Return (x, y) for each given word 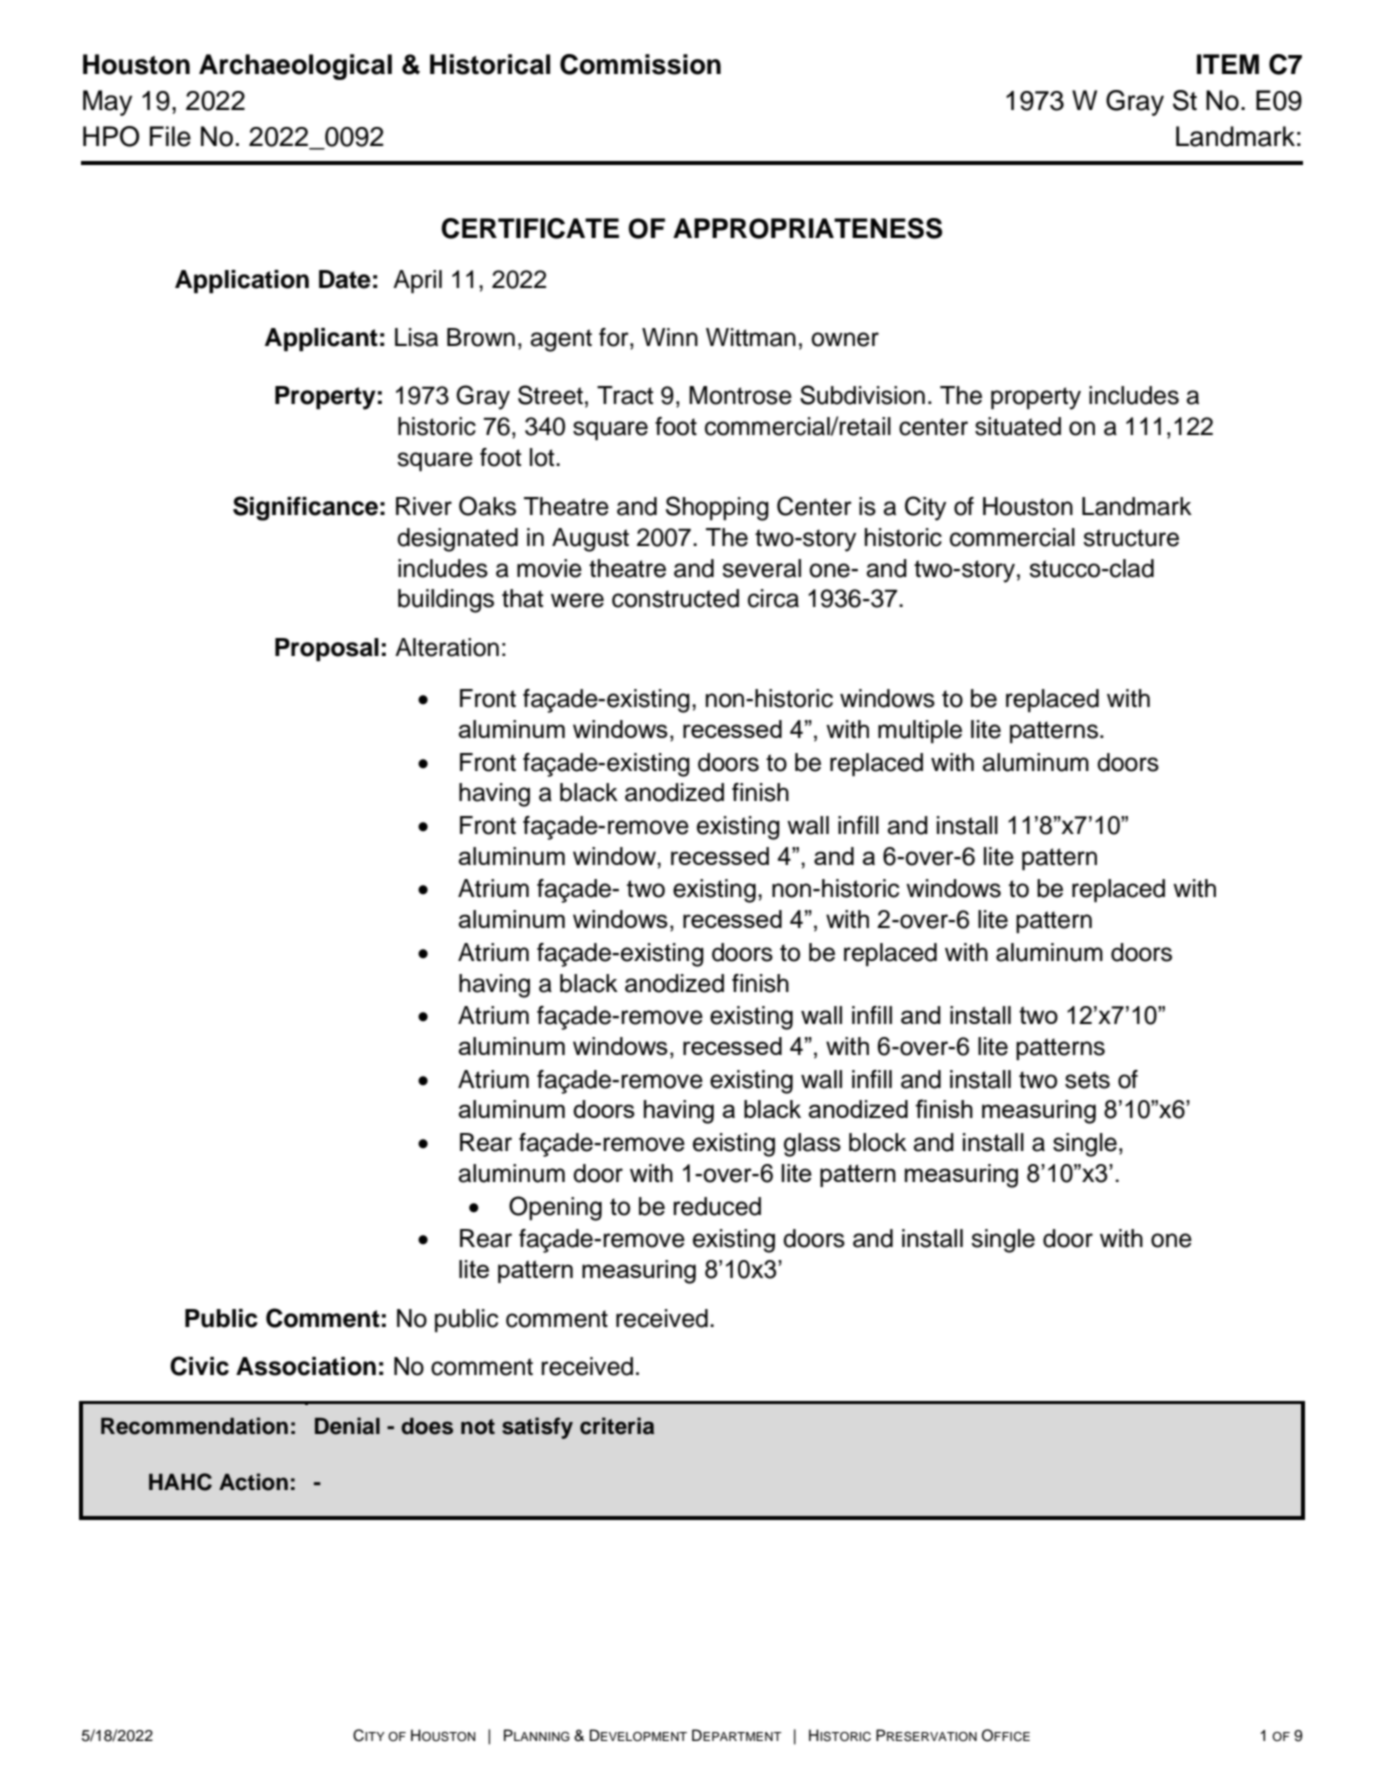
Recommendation (194, 1426)
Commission (640, 64)
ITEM (1228, 64)
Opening (555, 1208)
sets (1087, 1080)
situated (1018, 426)
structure (1131, 538)
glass (812, 1145)
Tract (625, 395)
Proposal (327, 650)
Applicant (321, 340)
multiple (920, 731)
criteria (617, 1426)
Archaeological (295, 67)
